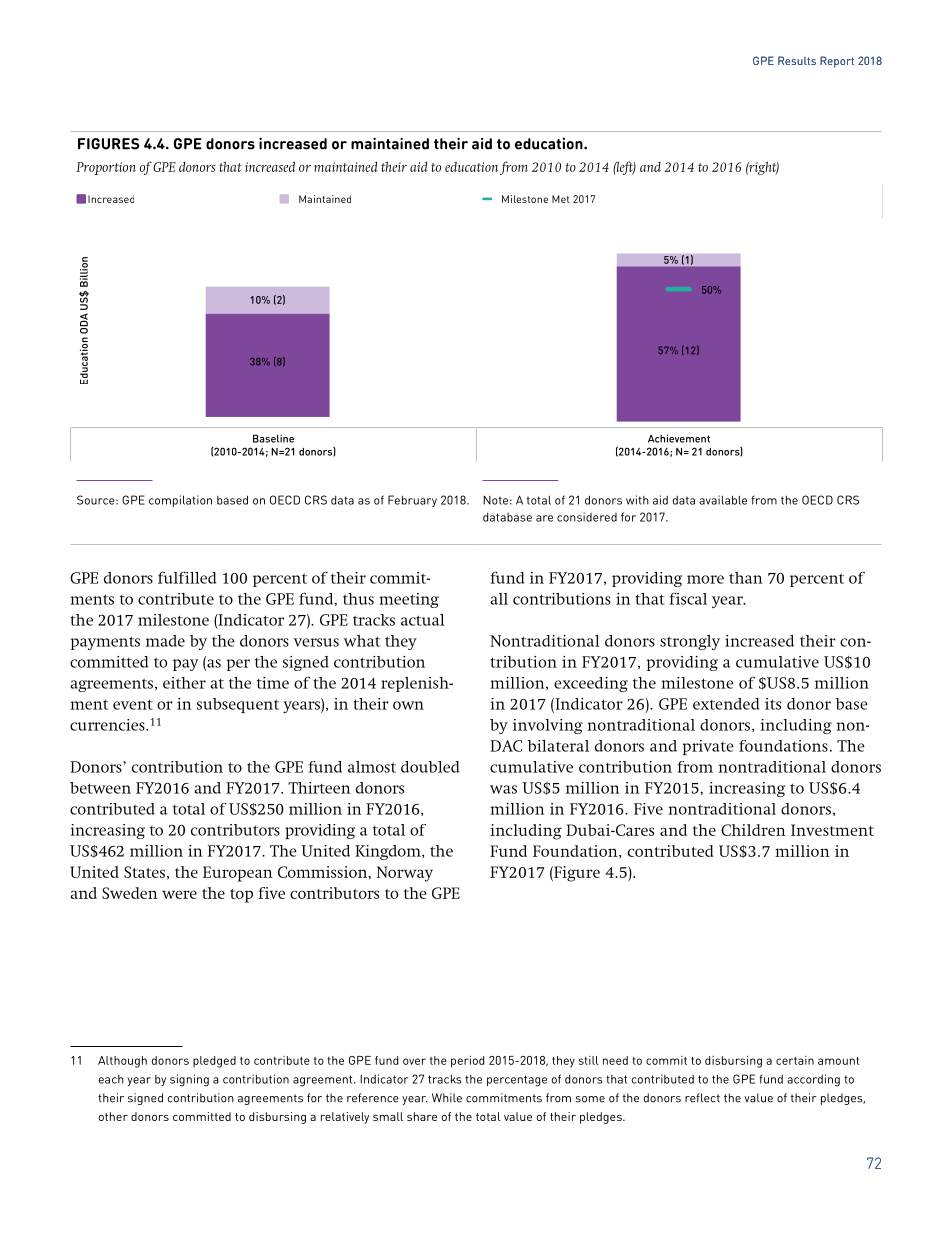  Describe the element at coordinates (412, 501) in the page. I see `February` at that location.
